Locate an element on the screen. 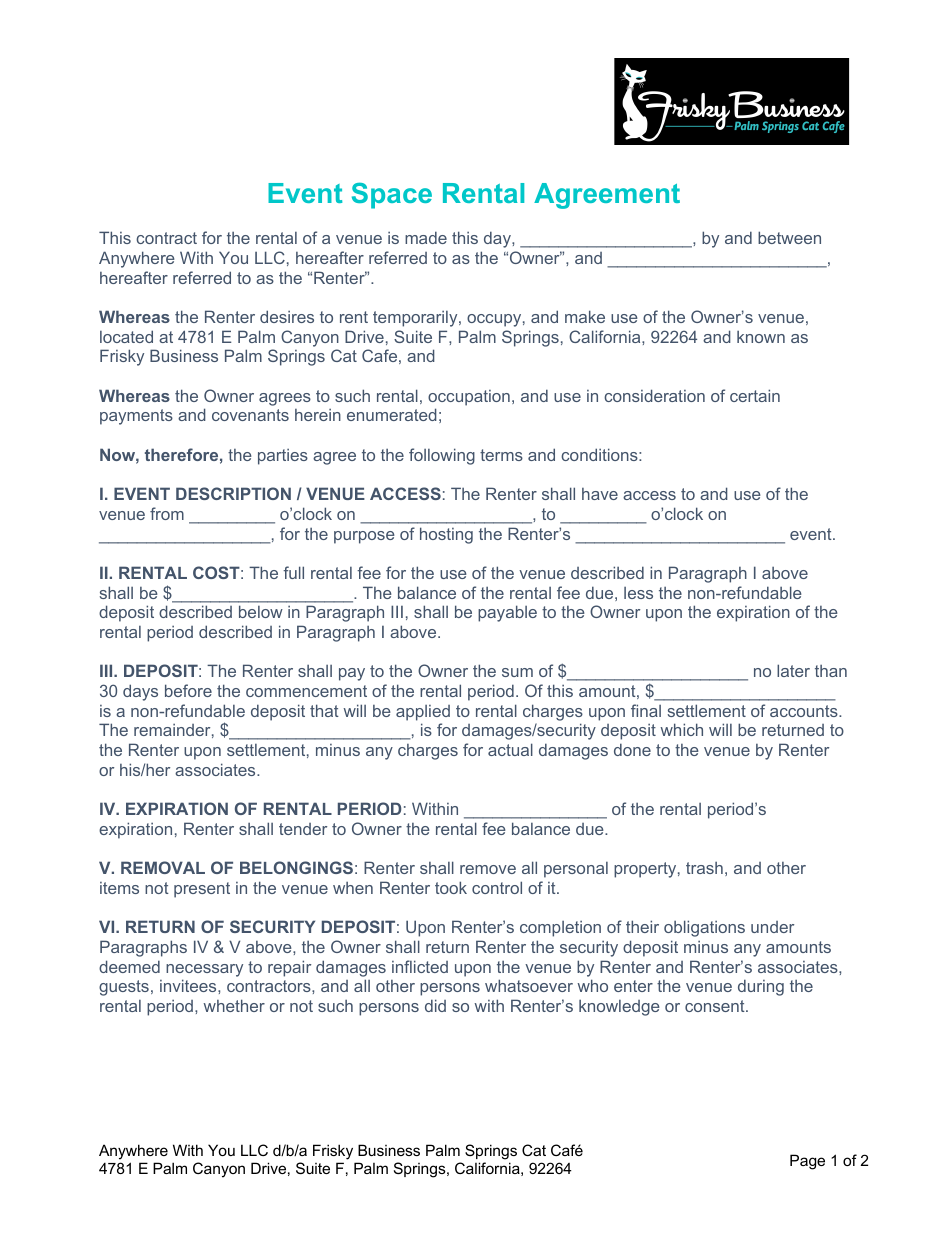  DESCRIPTION is located at coordinates (233, 493).
